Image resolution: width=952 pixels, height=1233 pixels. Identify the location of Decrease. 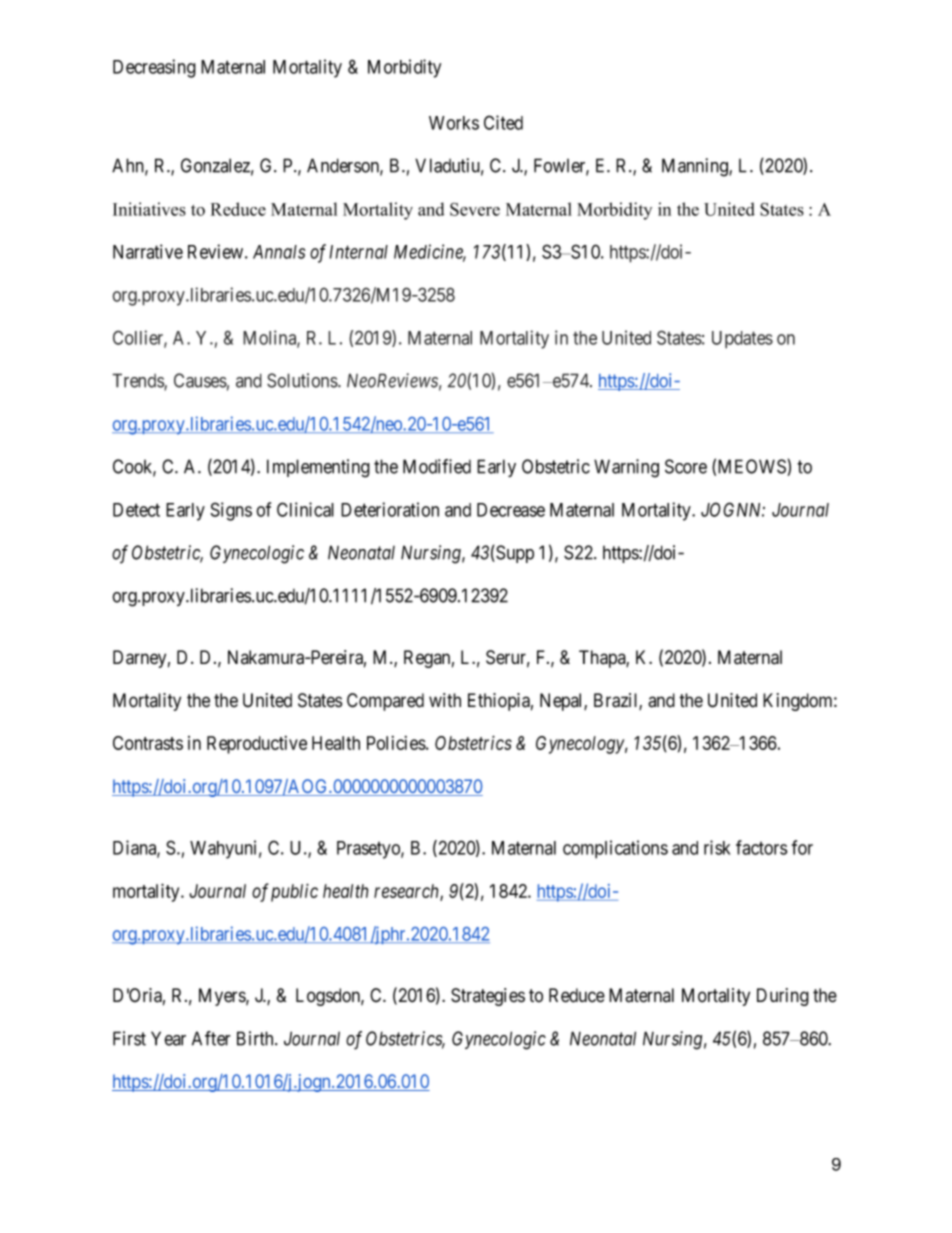
(511, 510).
